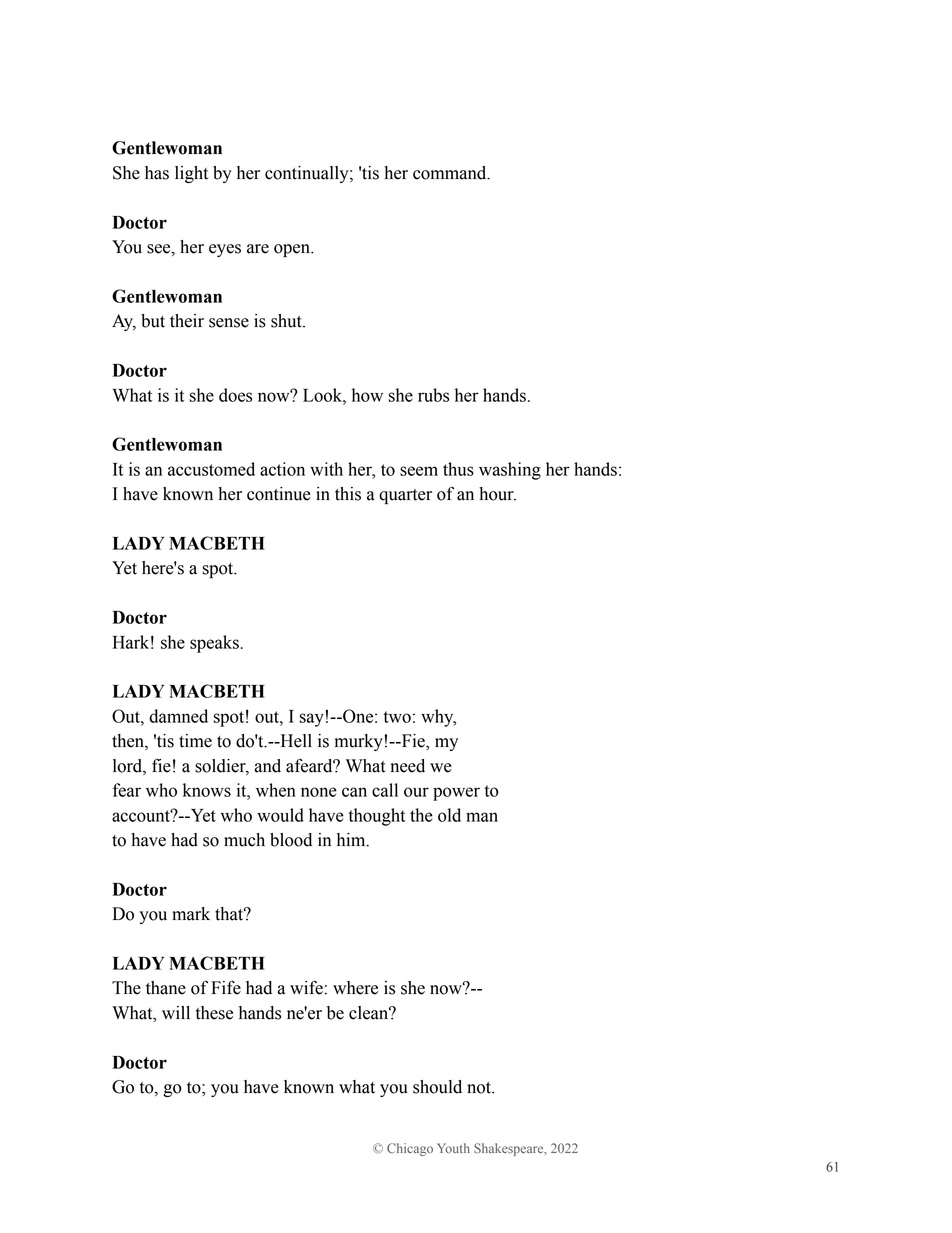 This screenshot has width=952, height=1233. Describe the element at coordinates (215, 644) in the screenshot. I see `speaks` at that location.
